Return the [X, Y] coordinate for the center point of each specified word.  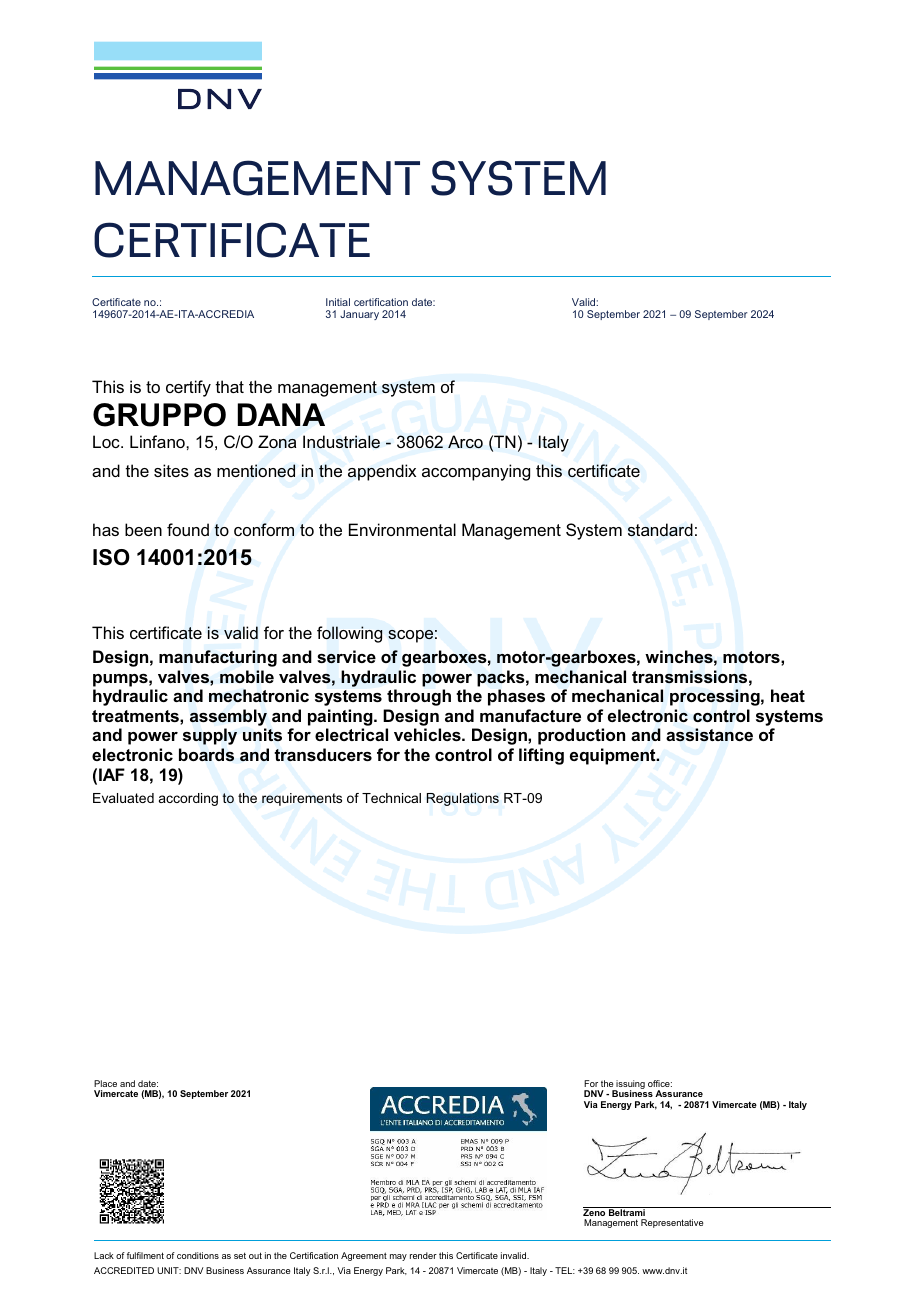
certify [188, 388]
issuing [630, 1085]
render [423, 1255]
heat [788, 695]
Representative [672, 1223]
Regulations [462, 799]
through [419, 697]
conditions [198, 1255]
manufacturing [218, 658]
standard [660, 530]
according [188, 799]
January [359, 315]
